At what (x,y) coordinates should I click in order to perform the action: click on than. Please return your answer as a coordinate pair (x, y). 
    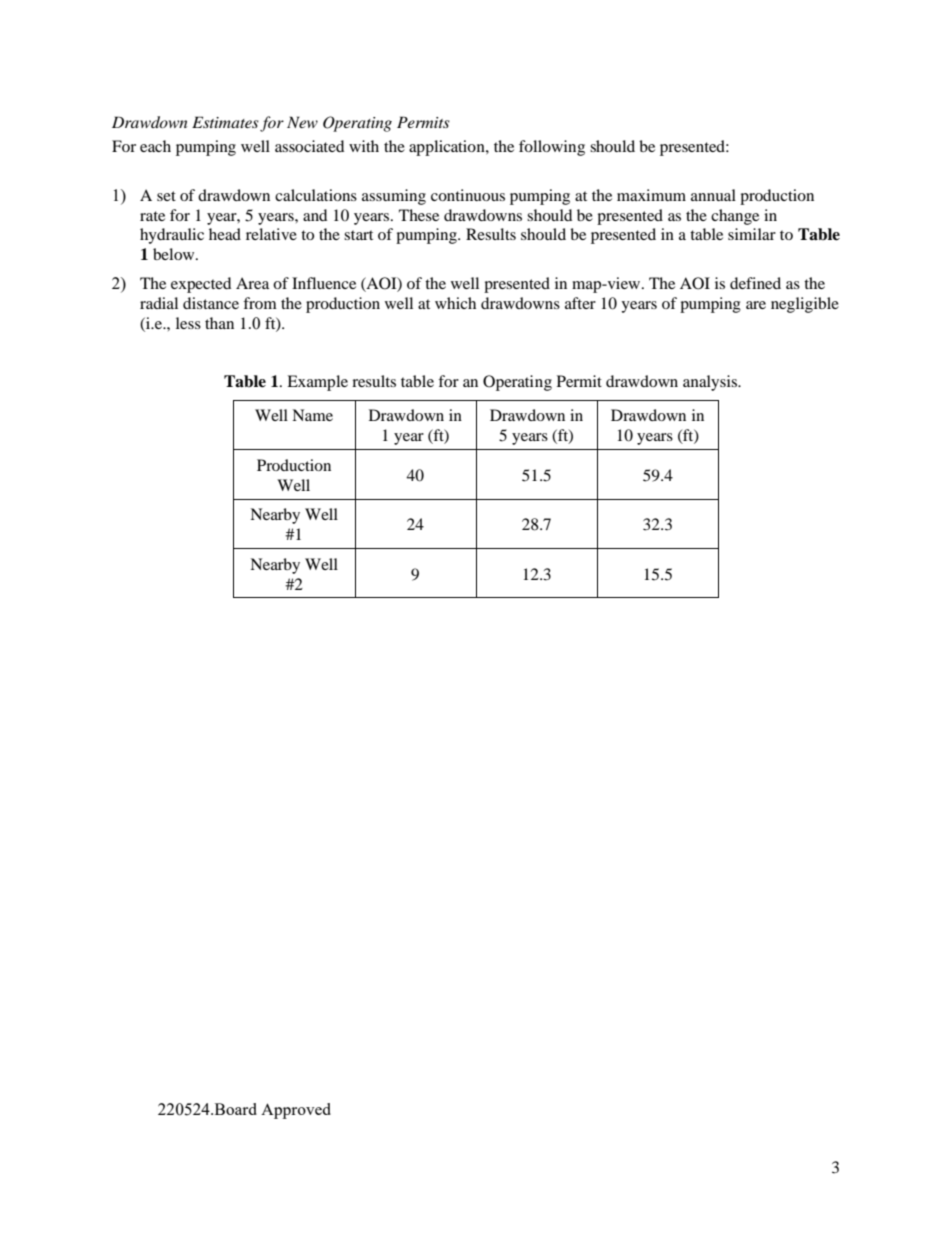
    Looking at the image, I should click on (219, 323).
